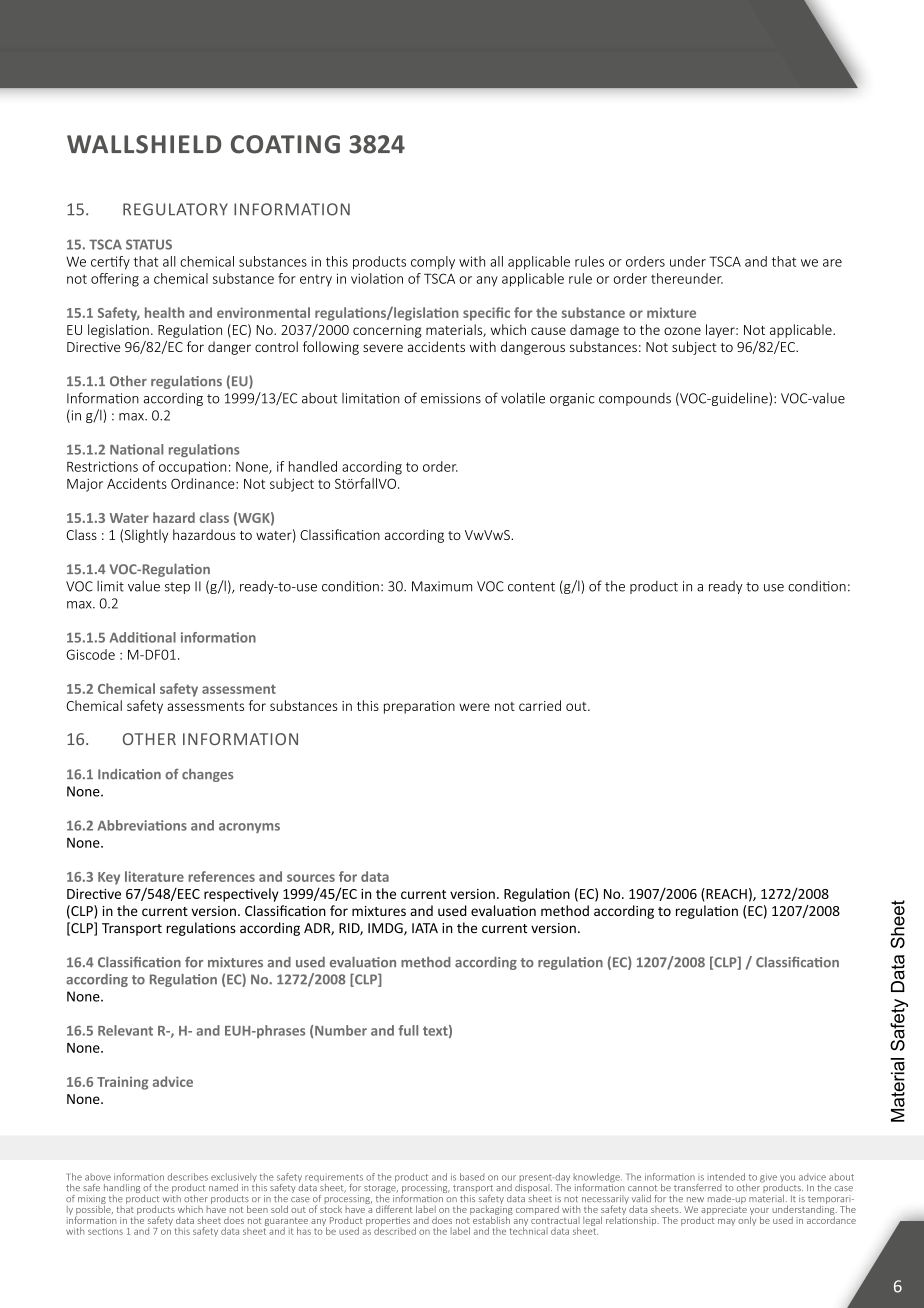 The height and width of the image is (1308, 924). What do you see at coordinates (192, 468) in the image?
I see `occupation` at bounding box center [192, 468].
